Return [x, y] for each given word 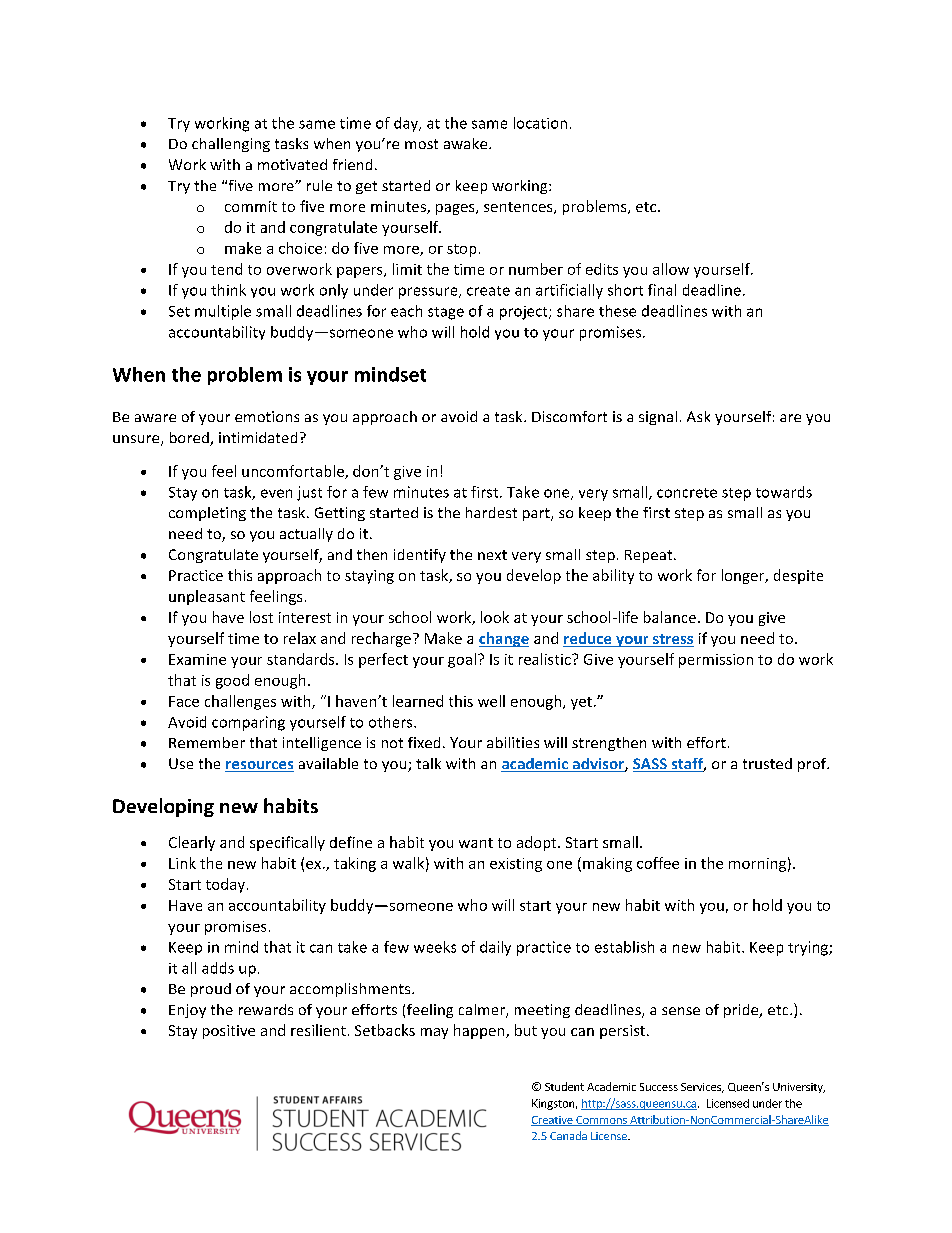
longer [744, 576]
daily [495, 948]
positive [229, 1032]
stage [446, 313]
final [662, 290]
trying [809, 948]
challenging [231, 145]
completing [207, 514]
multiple [223, 312]
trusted [767, 763]
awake [467, 143]
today [225, 885]
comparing [248, 723]
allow [671, 269]
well [491, 701]
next [492, 555]
